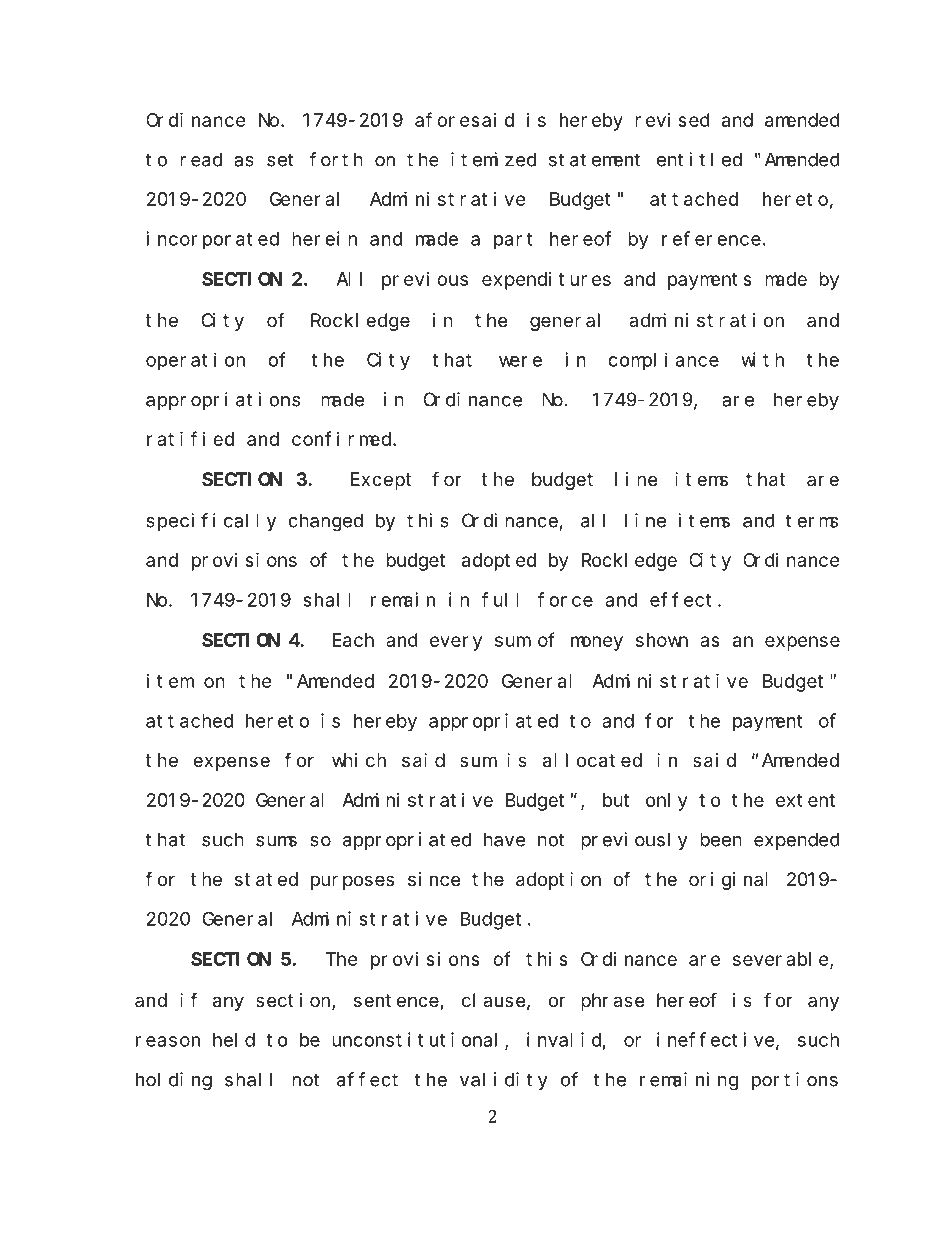 The width and height of the image is (952, 1233). What do you see at coordinates (211, 522) in the image?
I see `specifically` at bounding box center [211, 522].
